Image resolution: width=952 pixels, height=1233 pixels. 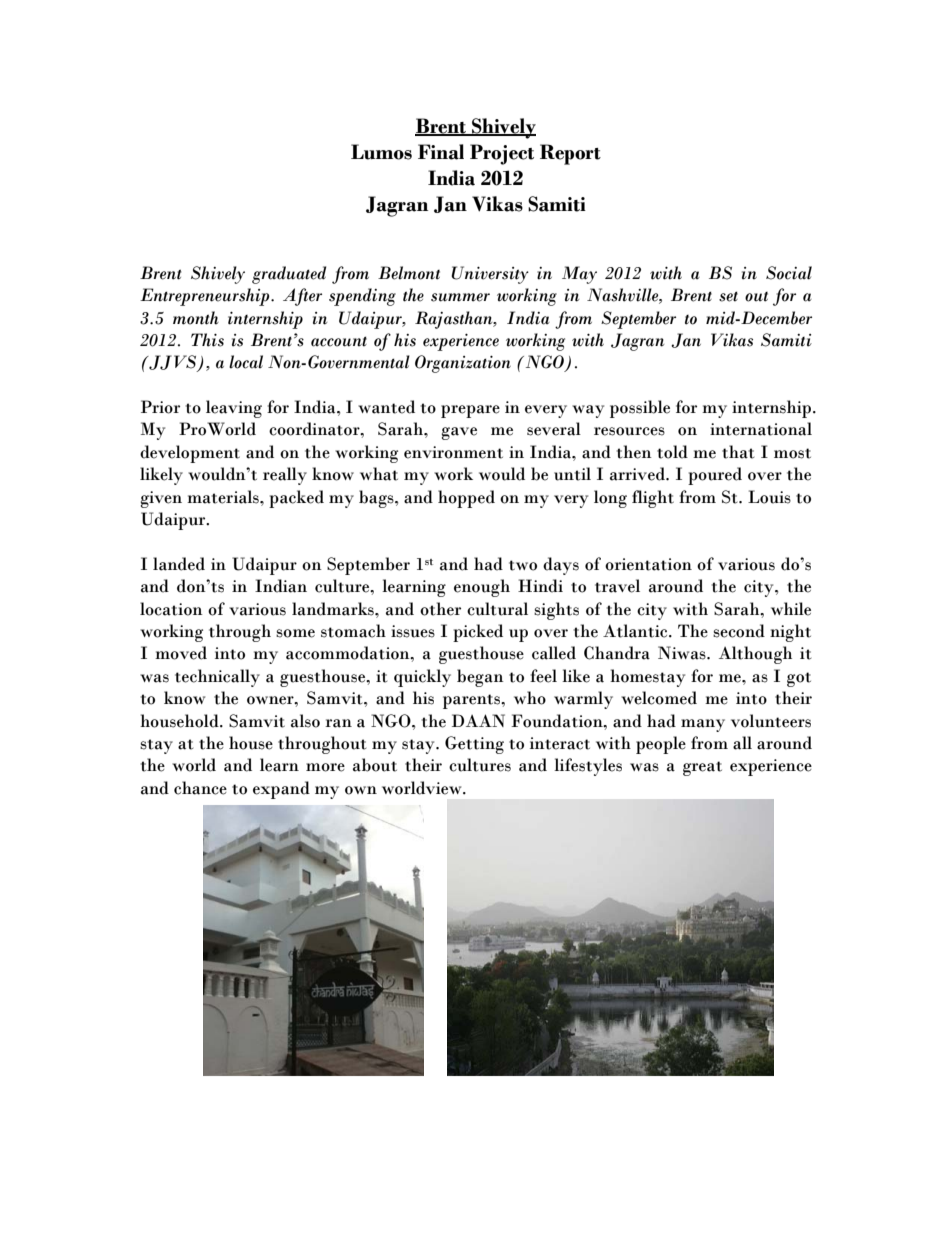 I want to click on Getting, so click(x=474, y=745).
